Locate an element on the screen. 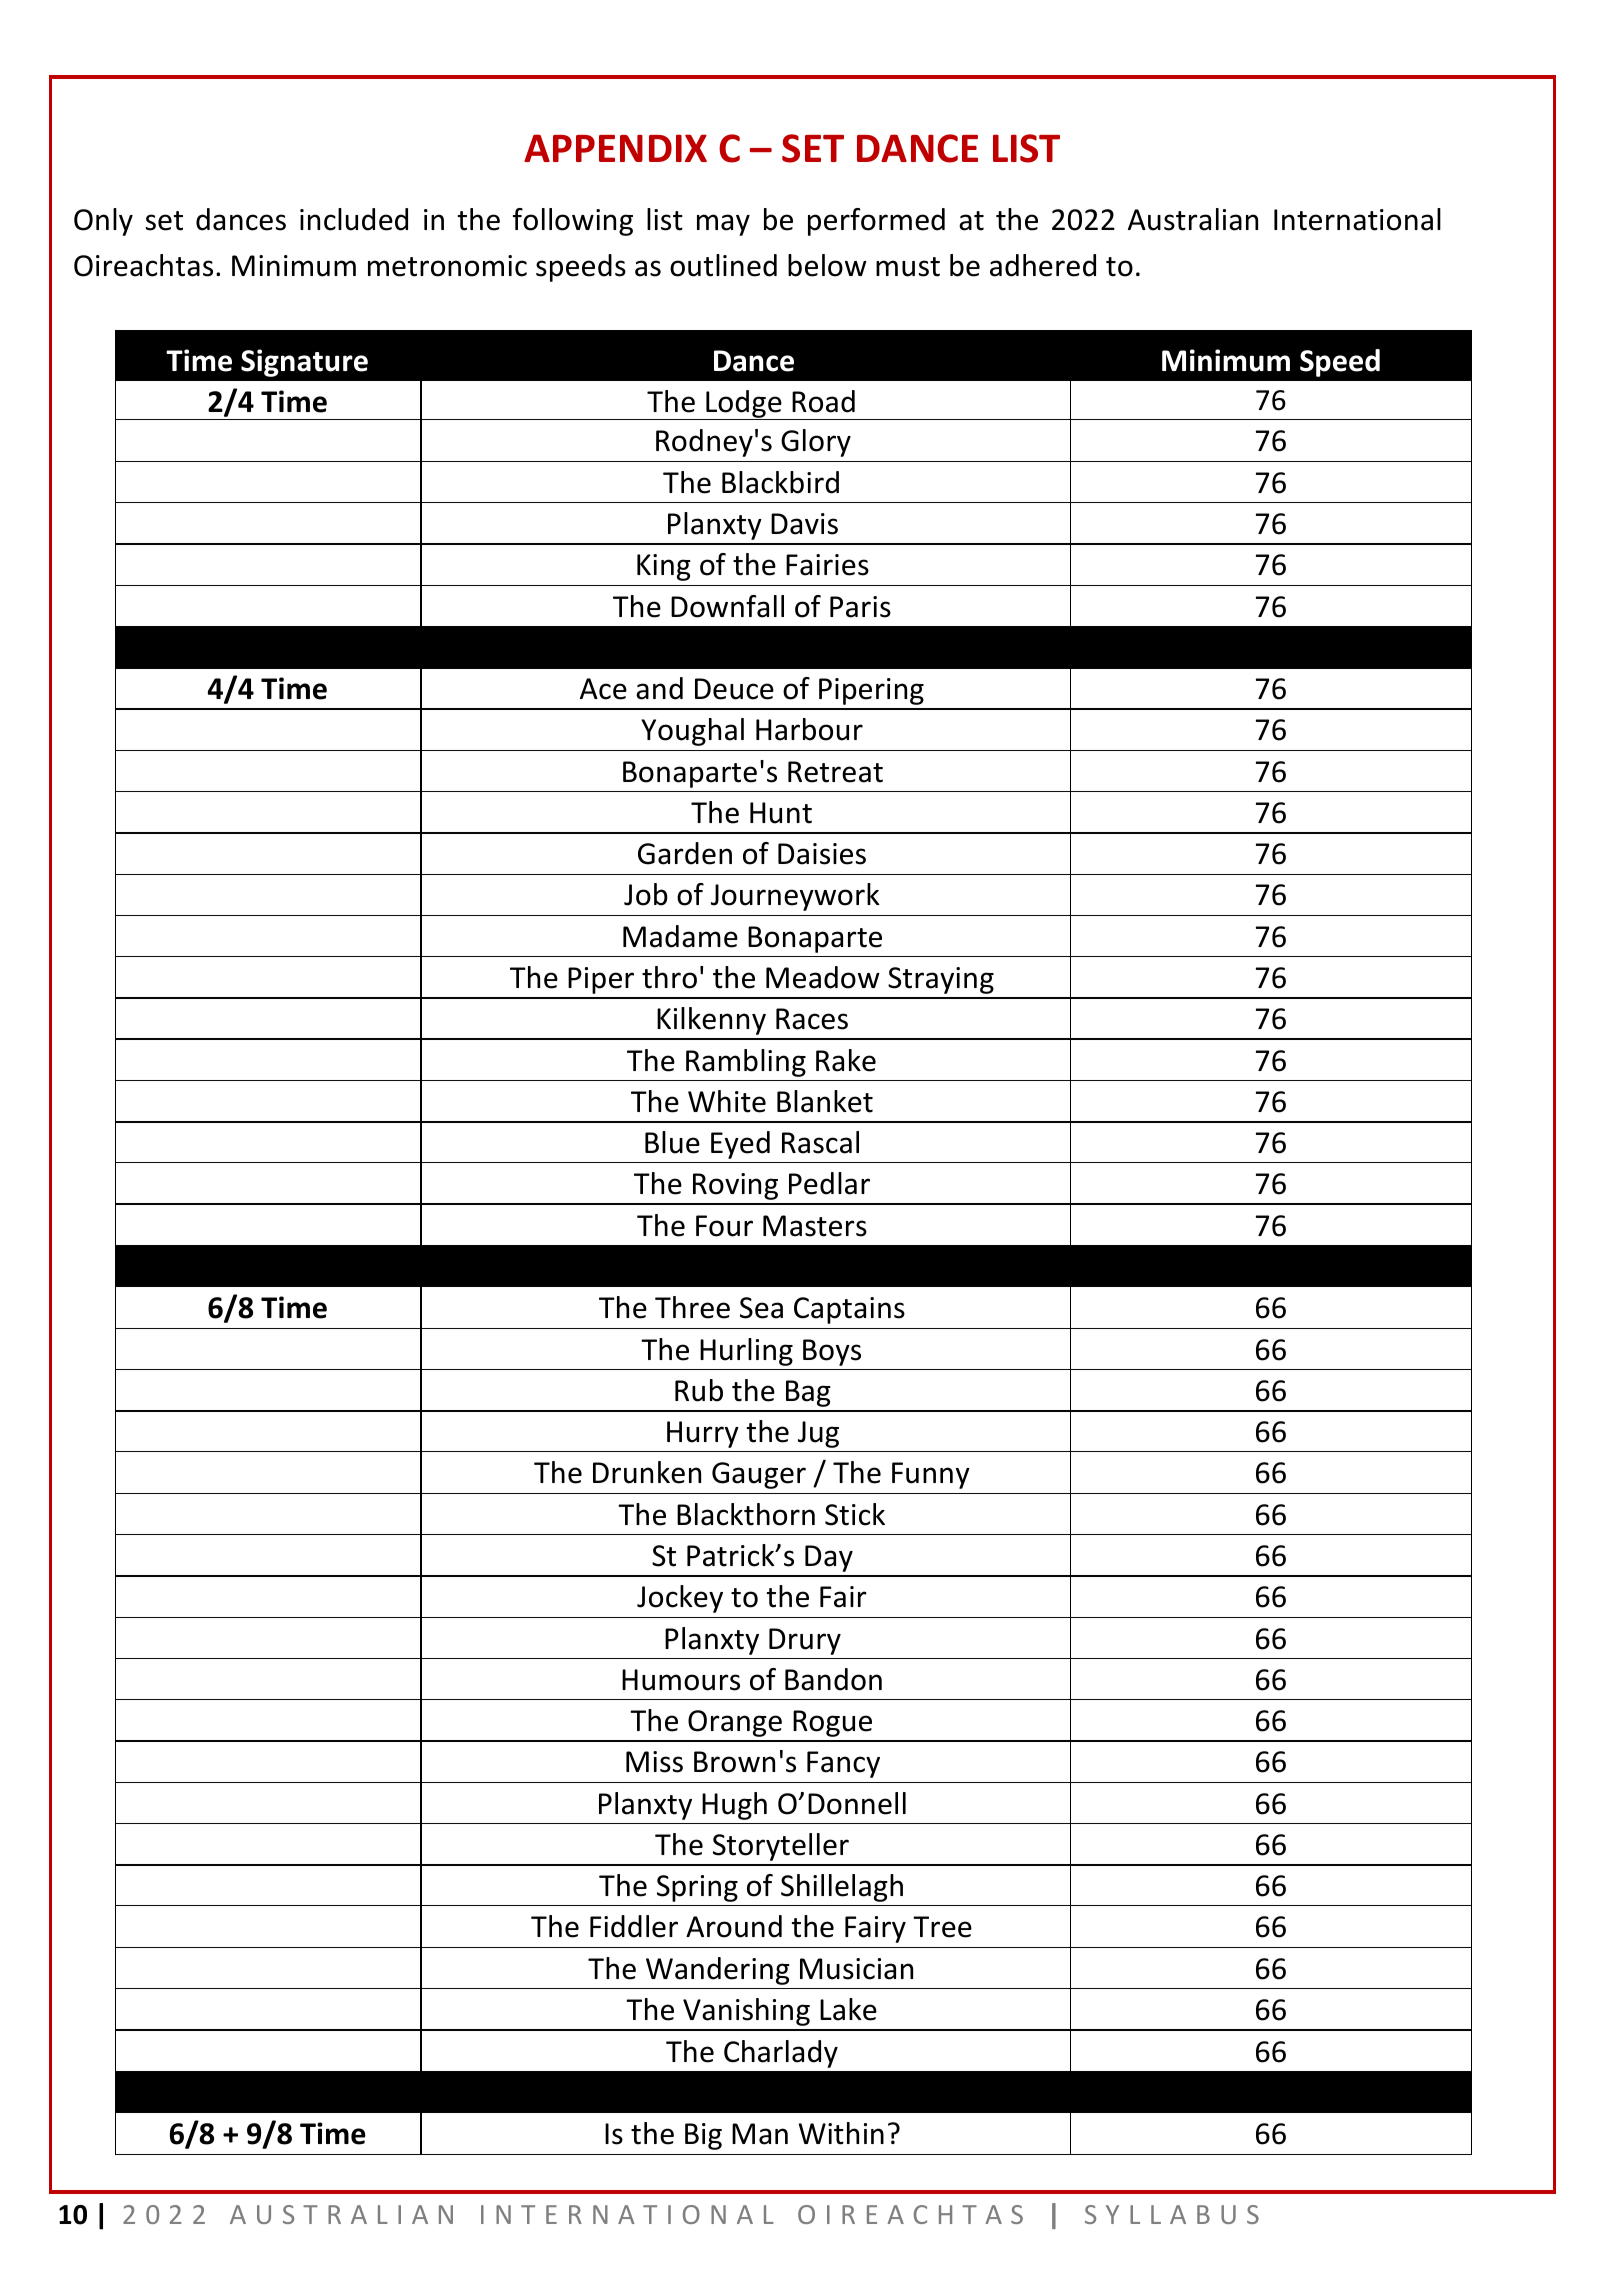 This screenshot has height=2269, width=1605. thro is located at coordinates (669, 977).
